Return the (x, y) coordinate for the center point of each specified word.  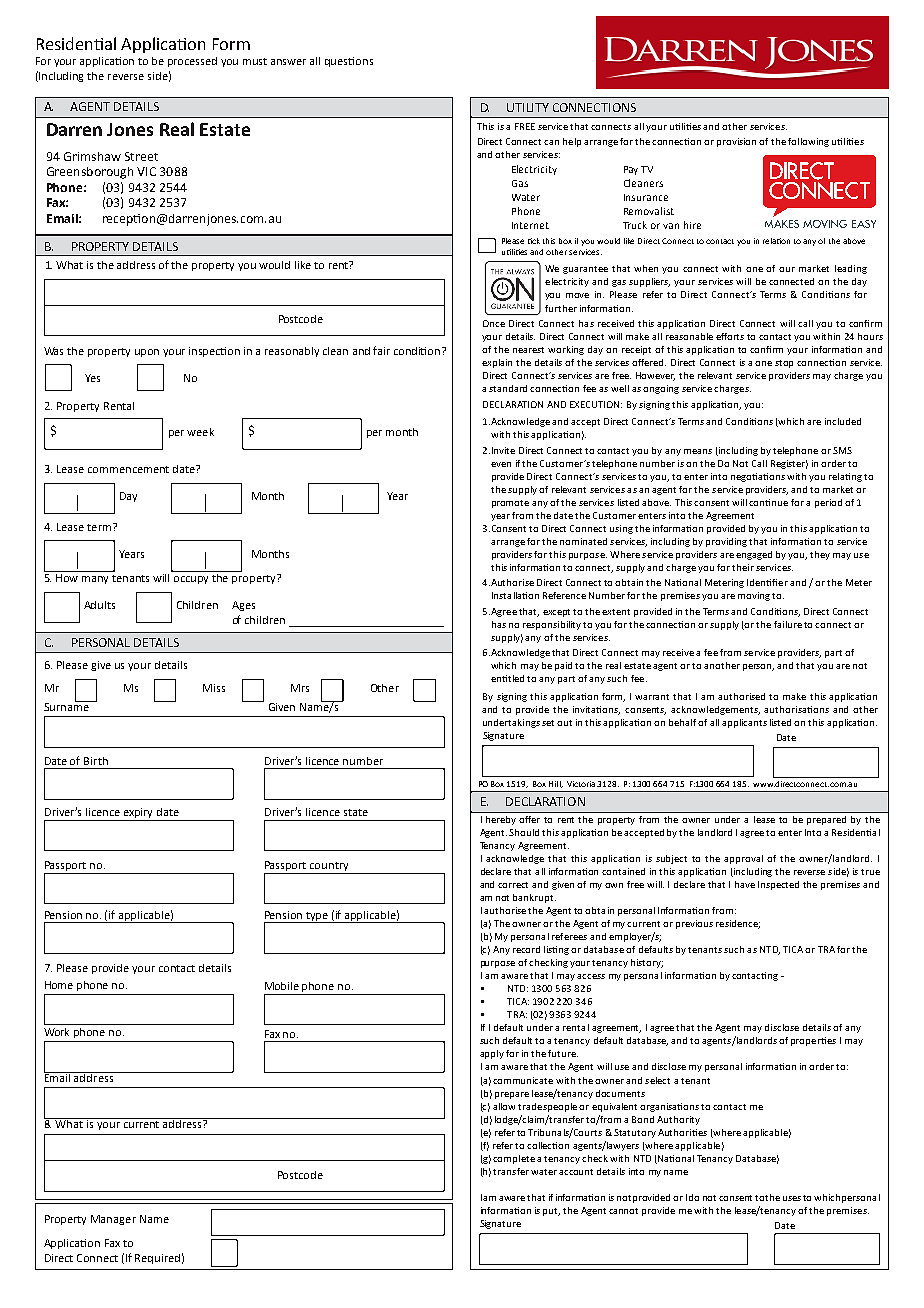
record (526, 949)
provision (736, 142)
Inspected (778, 885)
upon (147, 353)
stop (784, 364)
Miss (214, 688)
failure (788, 624)
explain (497, 363)
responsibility (552, 625)
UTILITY (528, 107)
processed (192, 62)
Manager (113, 1220)
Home (59, 985)
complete (514, 1159)
